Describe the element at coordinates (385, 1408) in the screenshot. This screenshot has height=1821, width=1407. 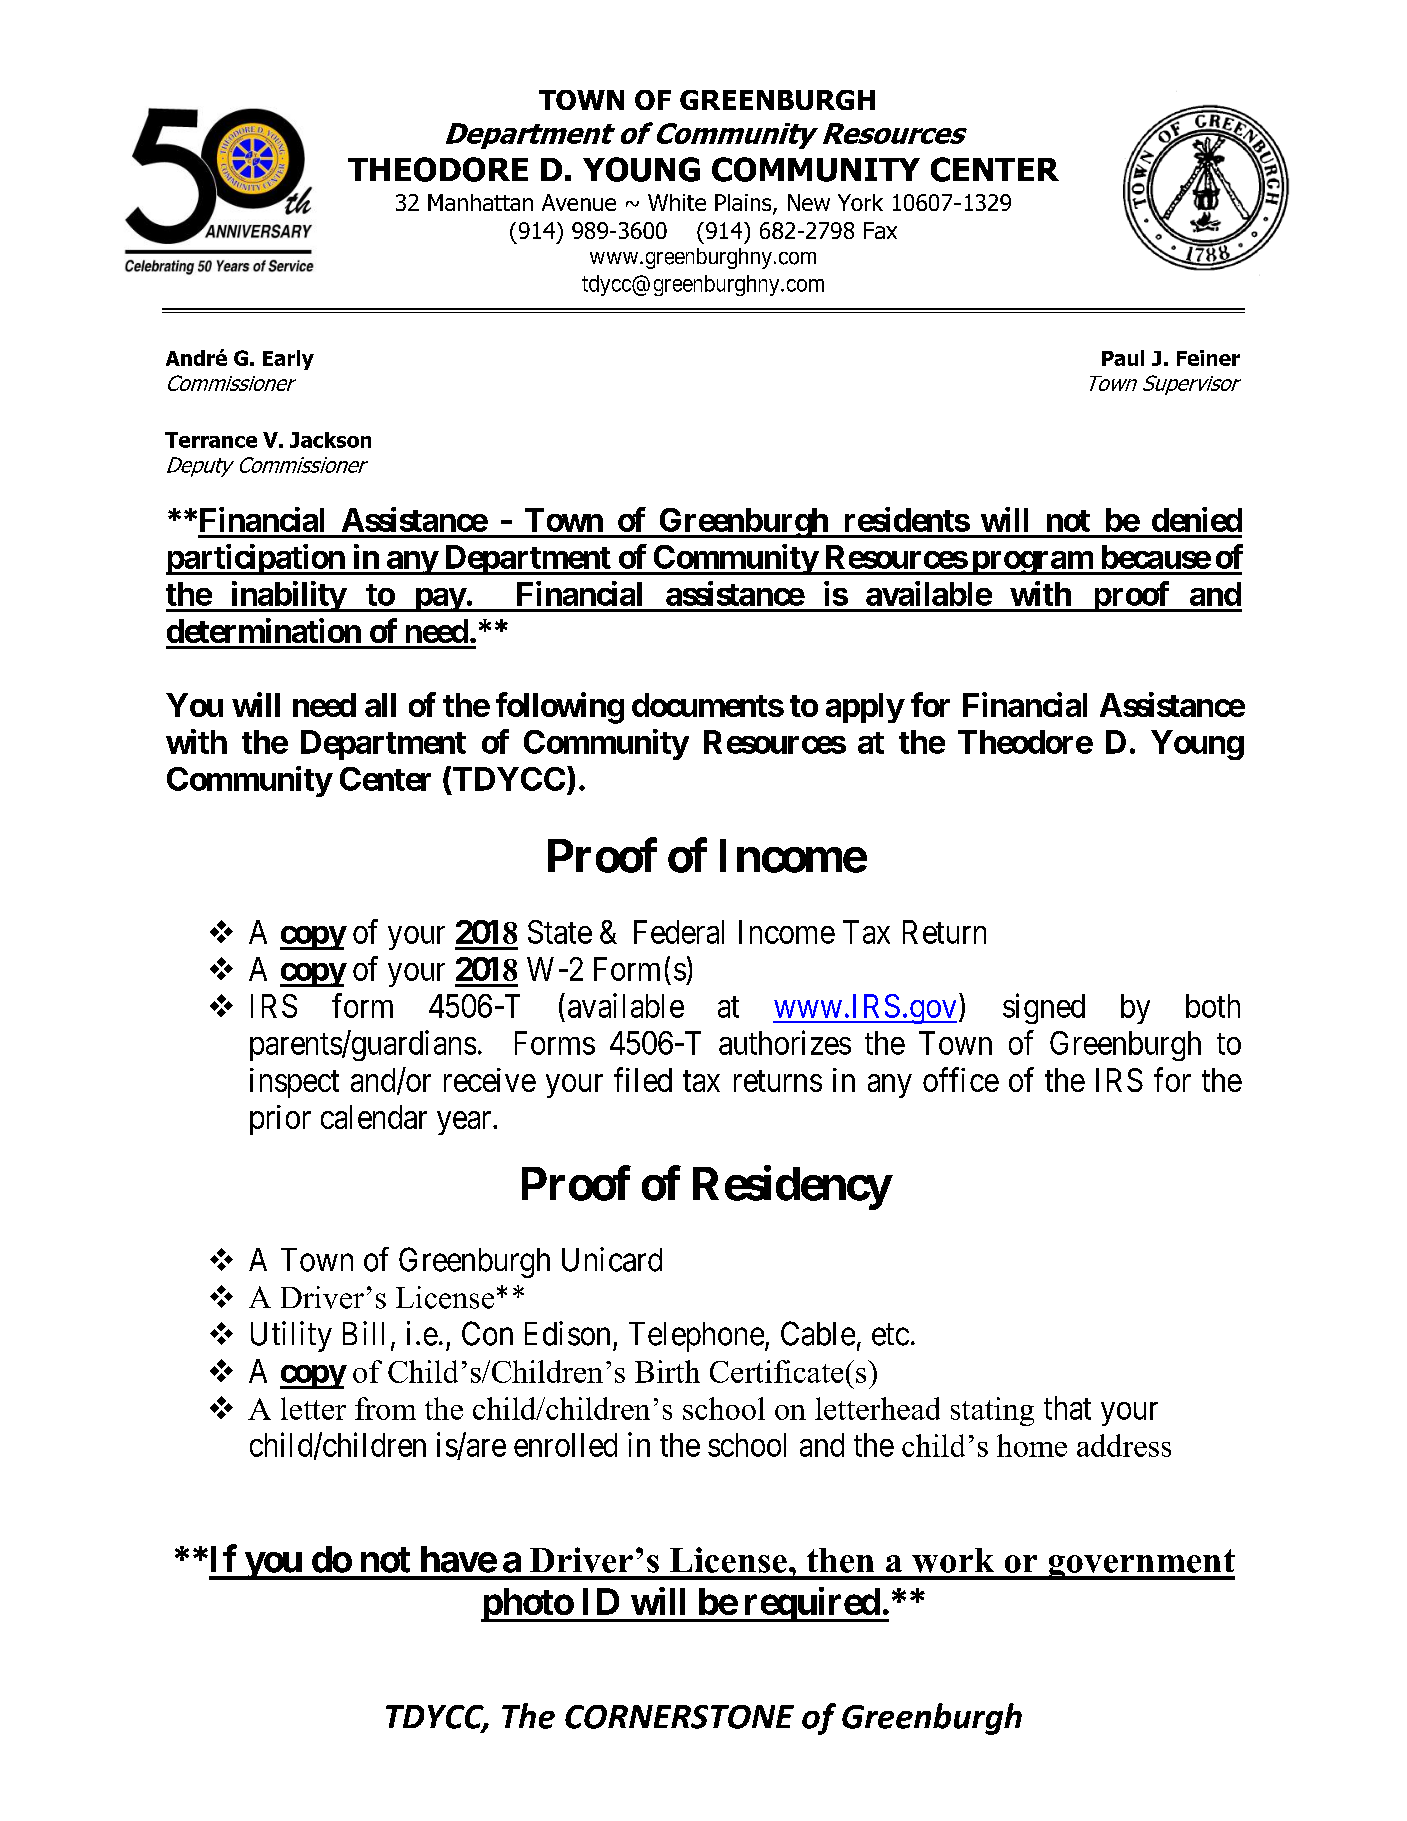
I see `from` at that location.
